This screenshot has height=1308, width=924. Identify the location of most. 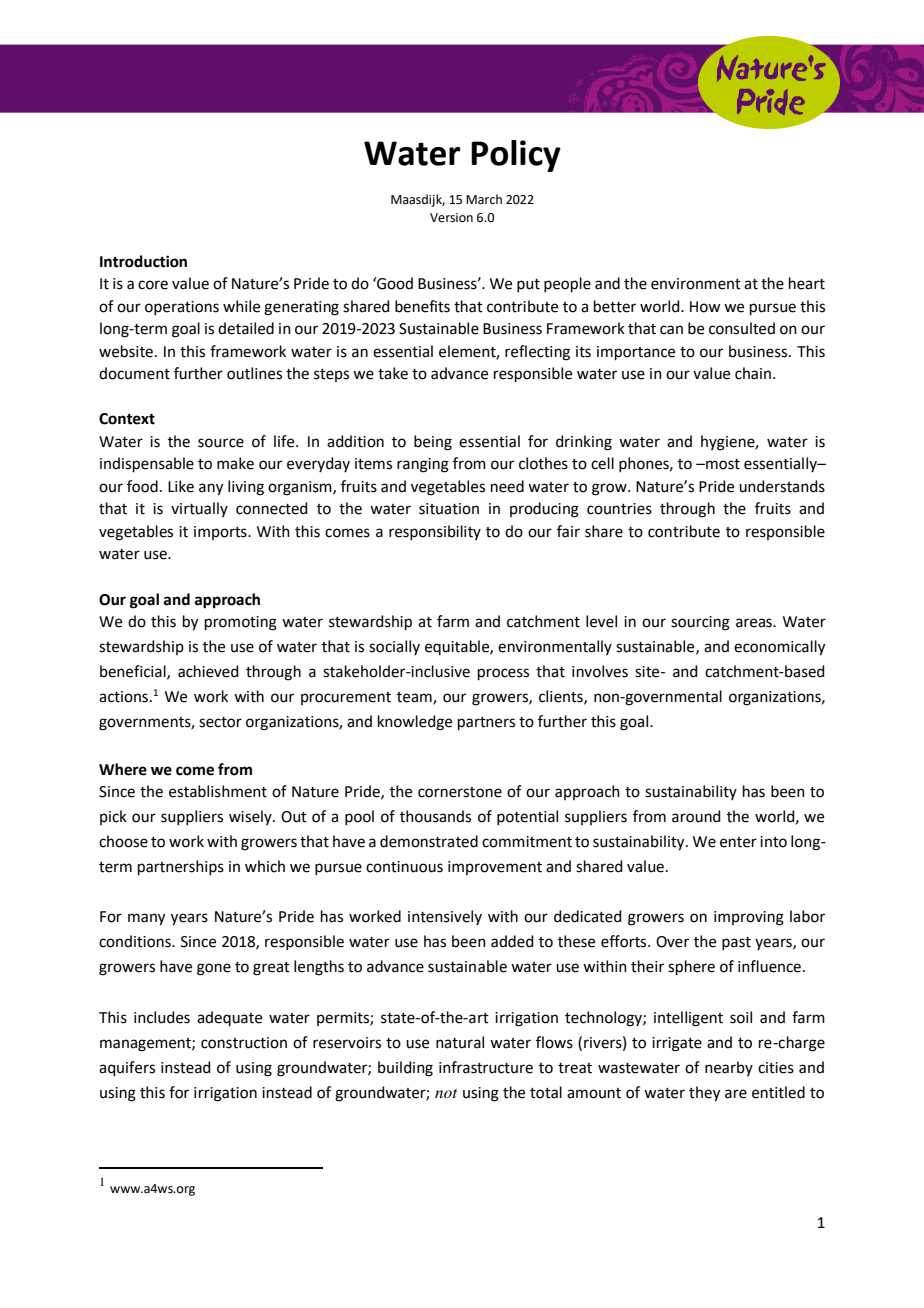
(722, 464).
